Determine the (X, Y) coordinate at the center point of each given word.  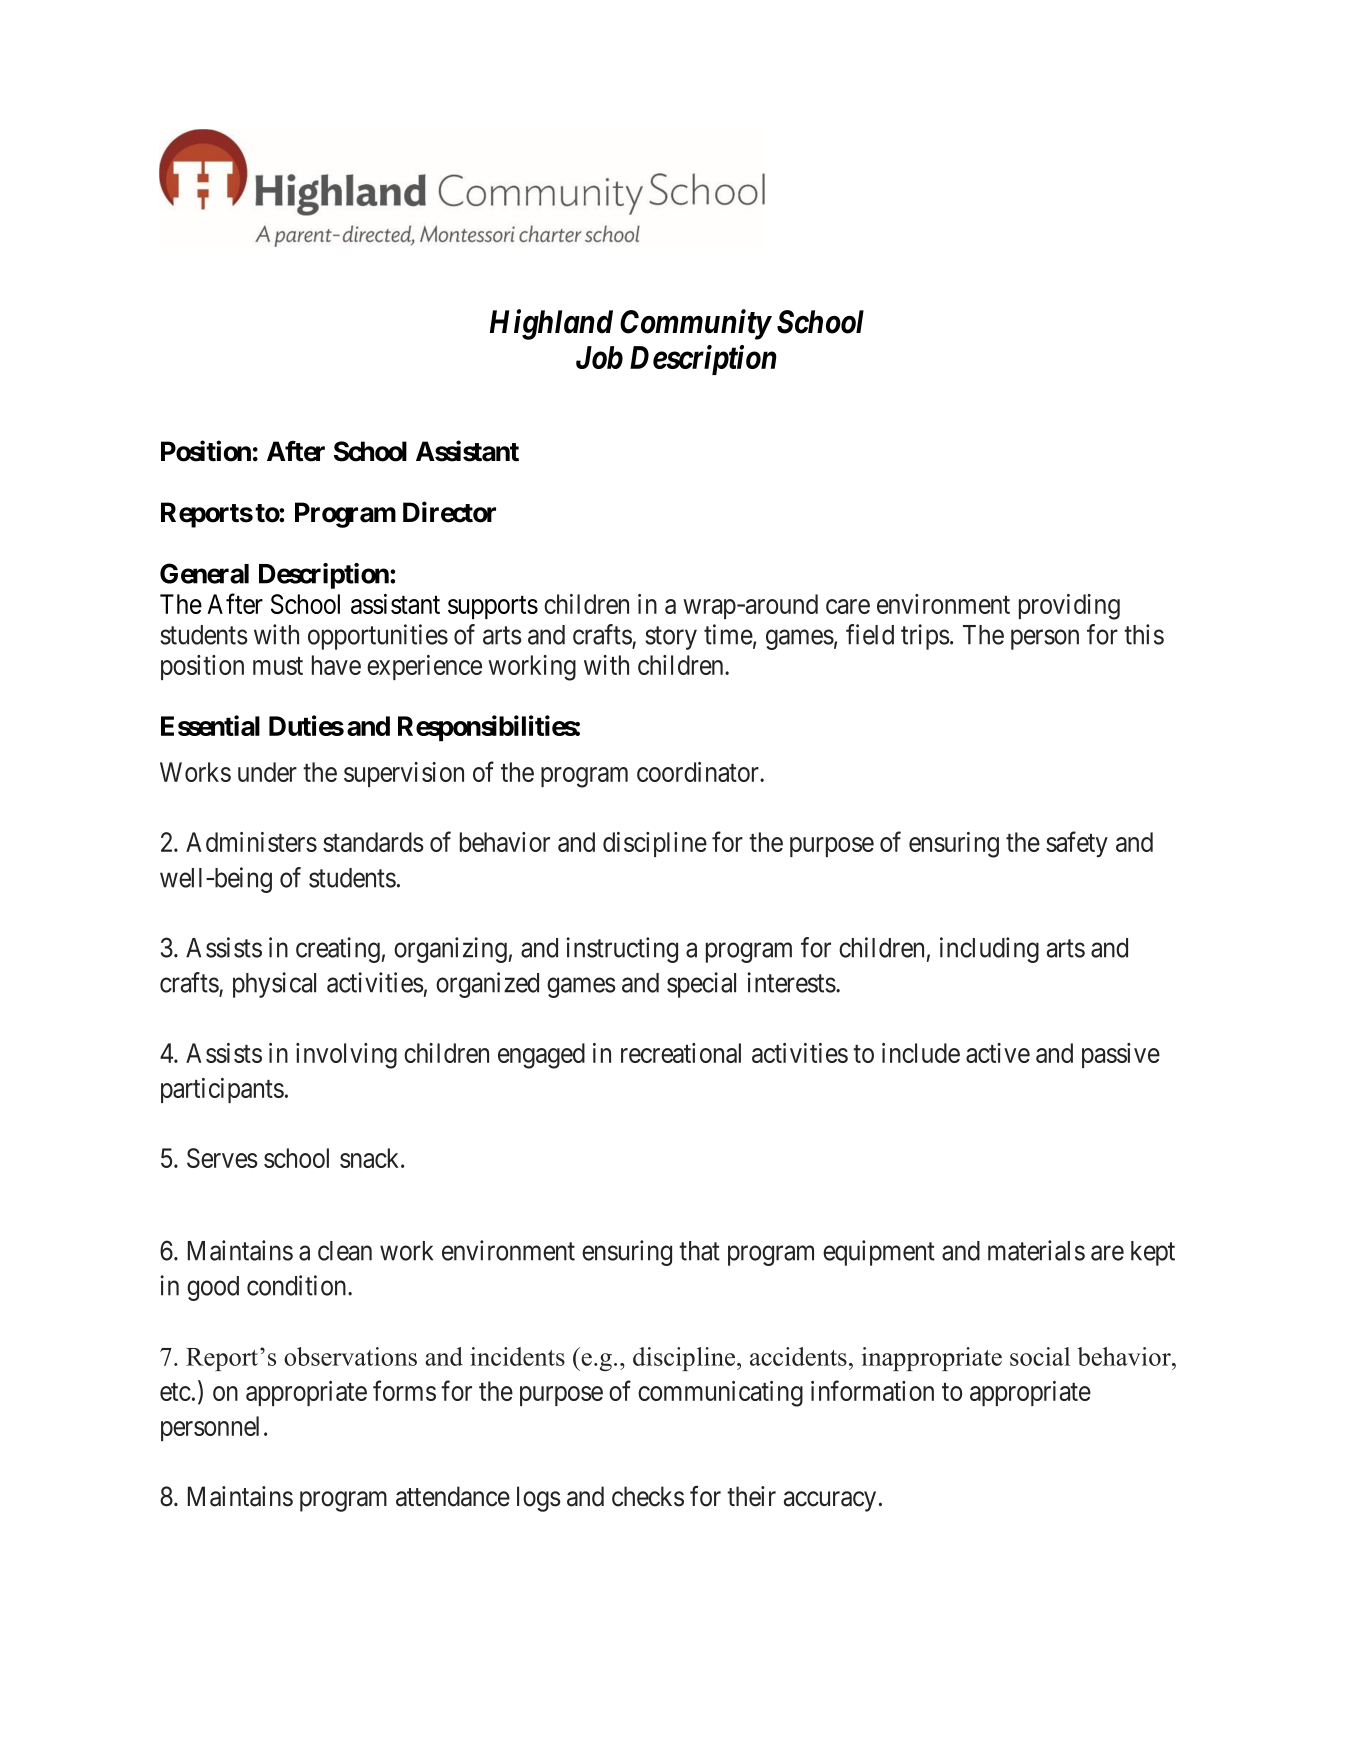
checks (648, 1496)
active (998, 1053)
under (267, 772)
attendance (453, 1496)
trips (925, 637)
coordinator (699, 772)
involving (346, 1056)
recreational (681, 1053)
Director (449, 512)
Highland (551, 324)
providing (1069, 607)
